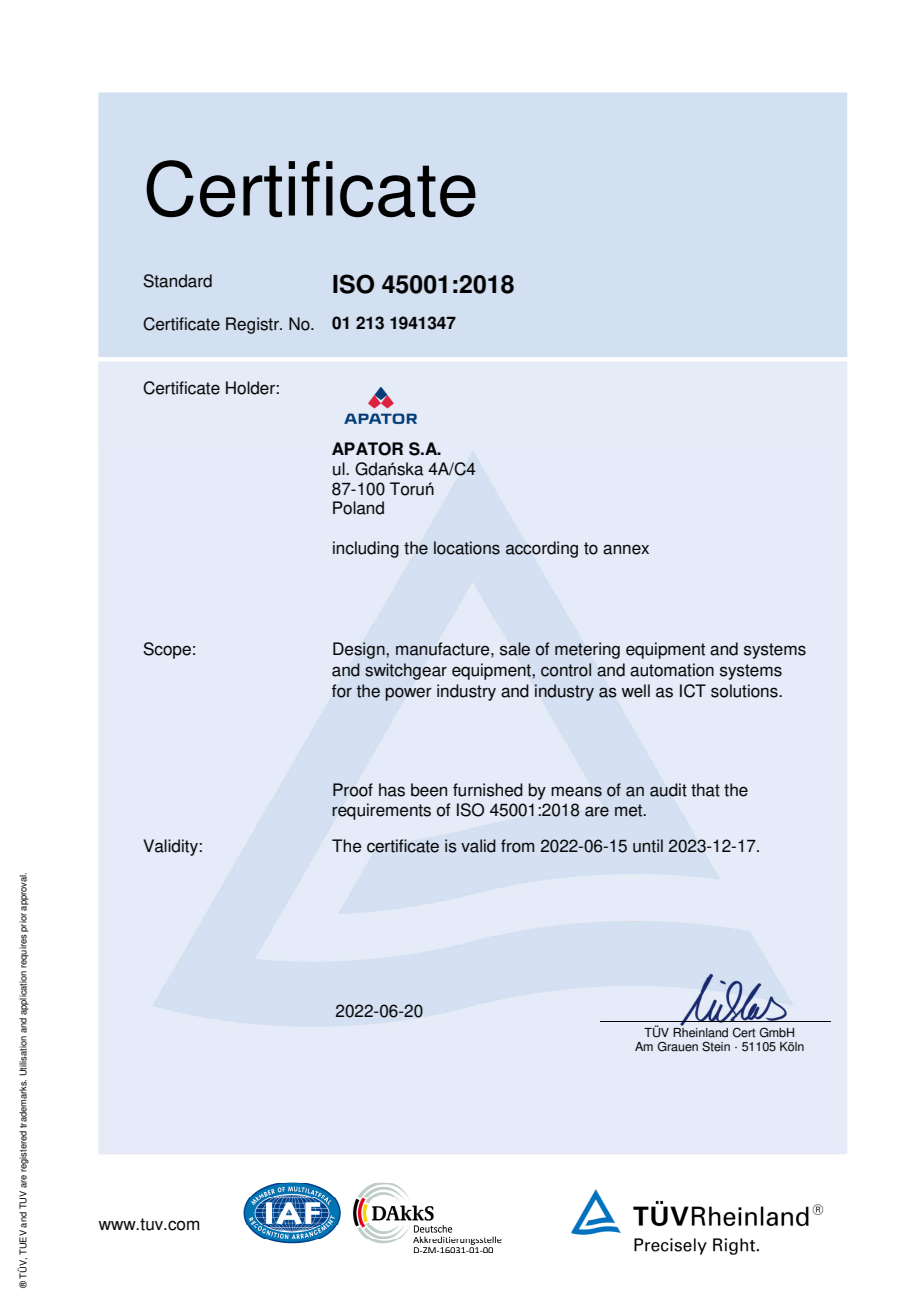  What do you see at coordinates (406, 671) in the screenshot?
I see `switchgear` at bounding box center [406, 671].
